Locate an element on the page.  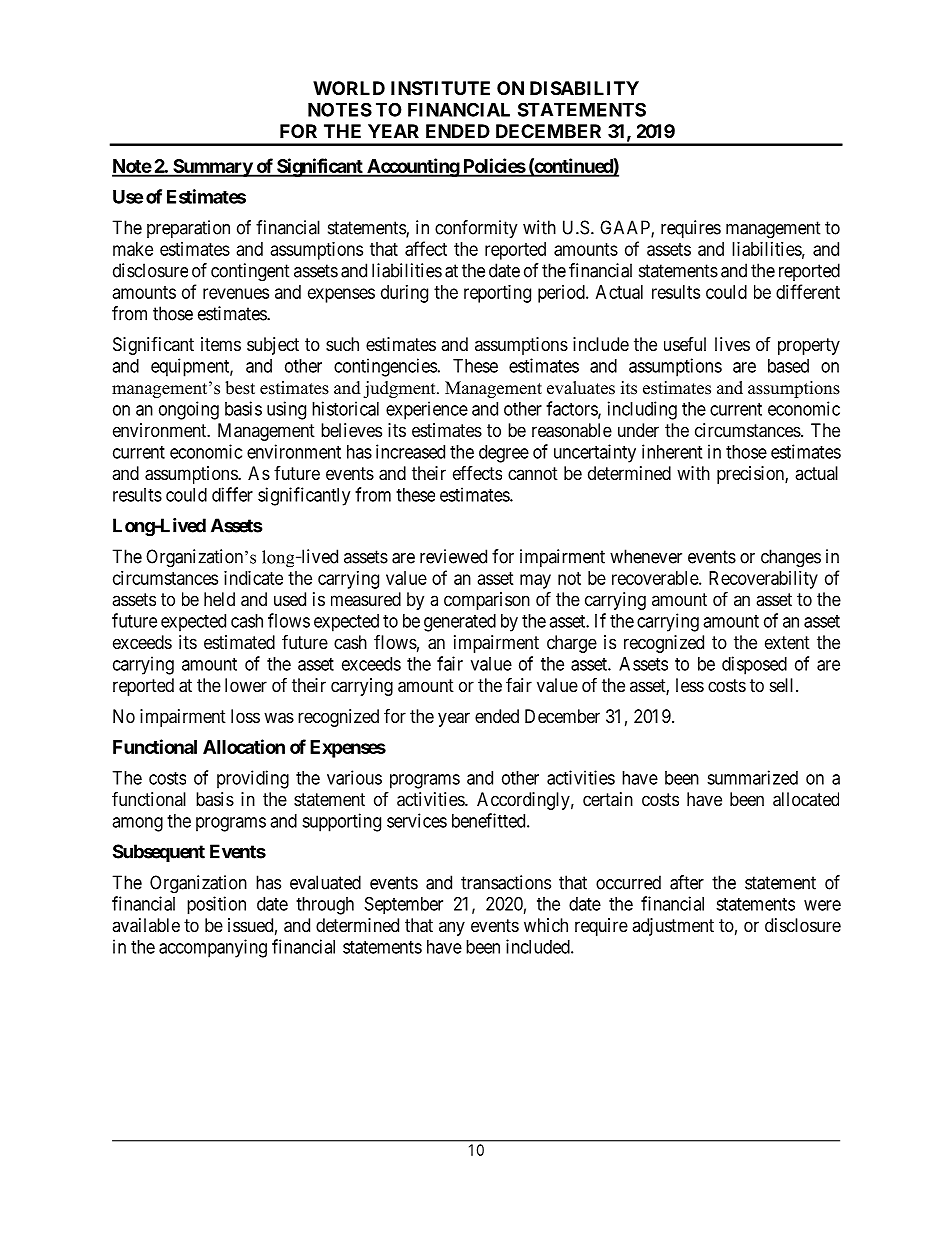
indicate is located at coordinates (253, 578).
